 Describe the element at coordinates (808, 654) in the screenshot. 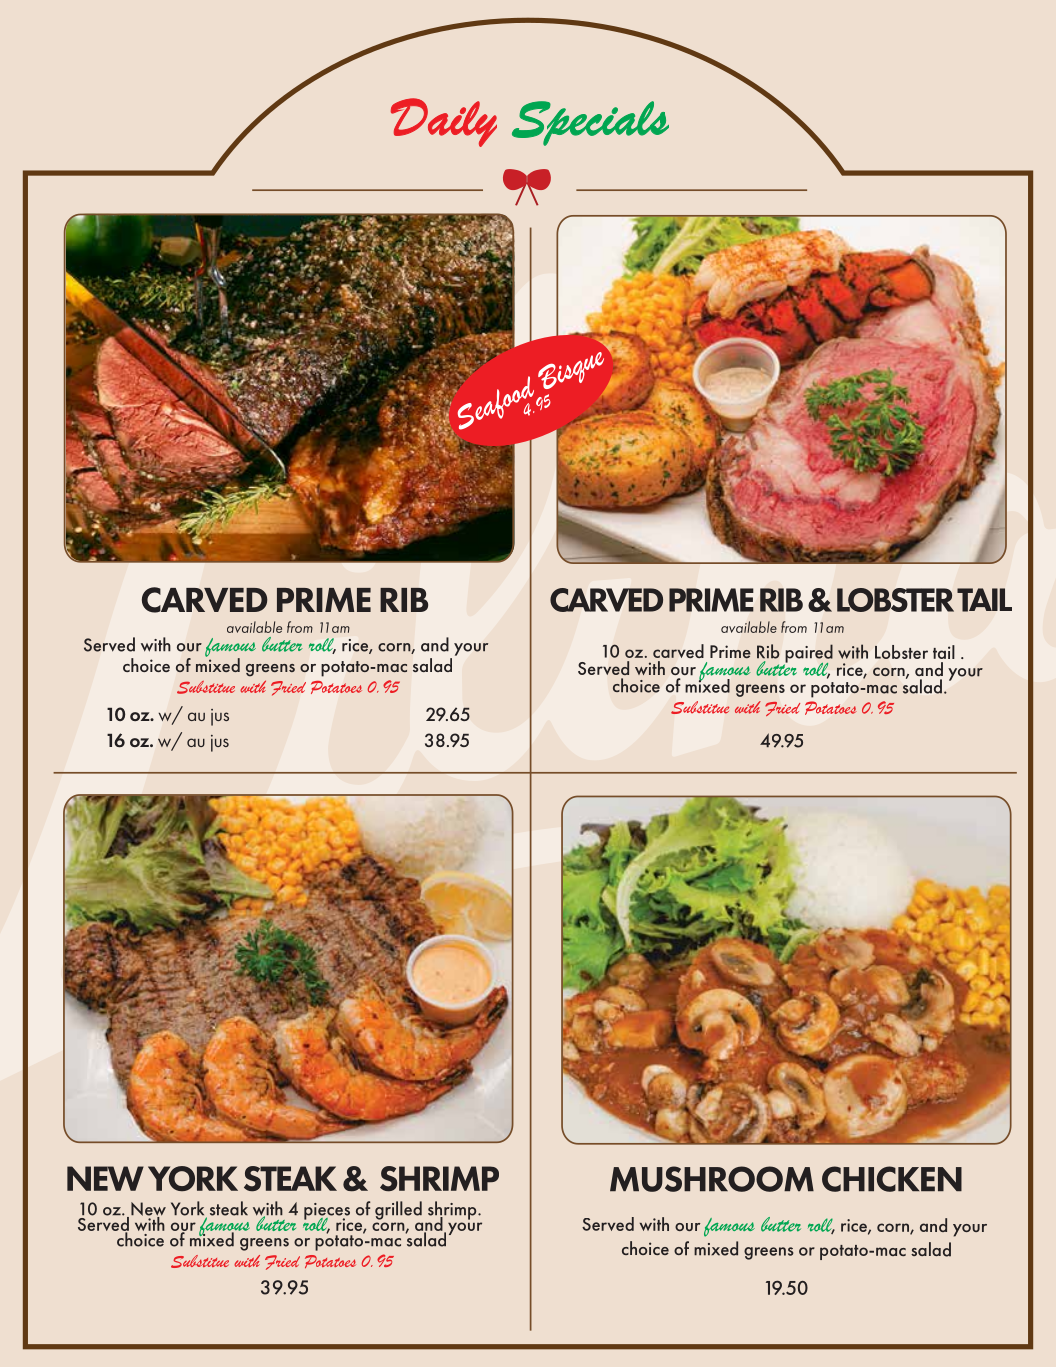

I see `paired` at that location.
